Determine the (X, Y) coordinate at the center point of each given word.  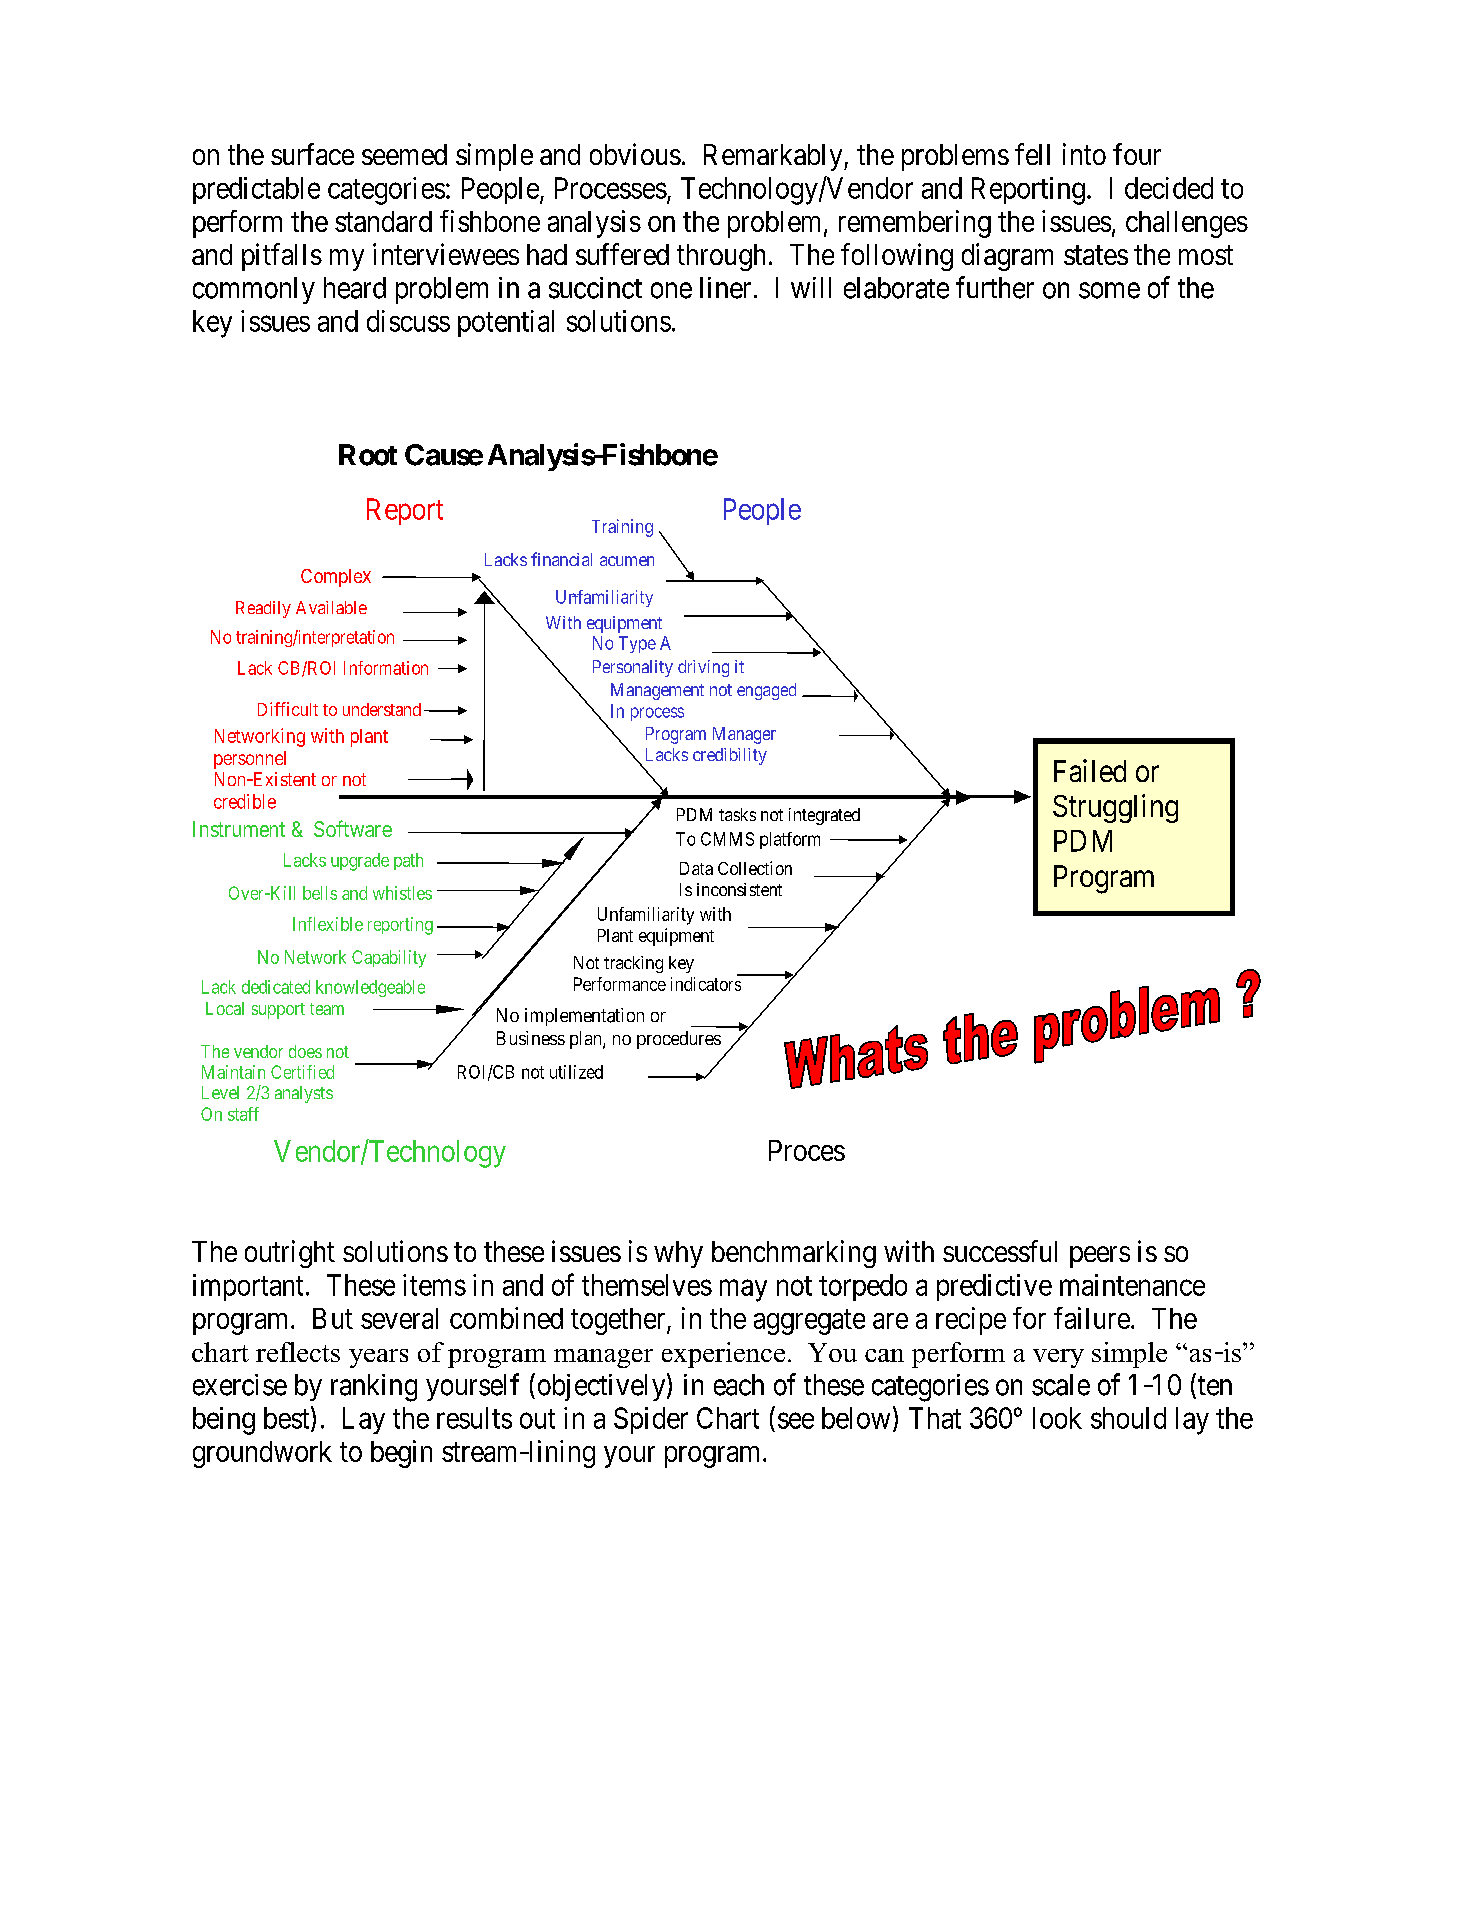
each (739, 1385)
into (1084, 154)
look (1057, 1418)
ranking (374, 1388)
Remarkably (774, 157)
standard (383, 221)
